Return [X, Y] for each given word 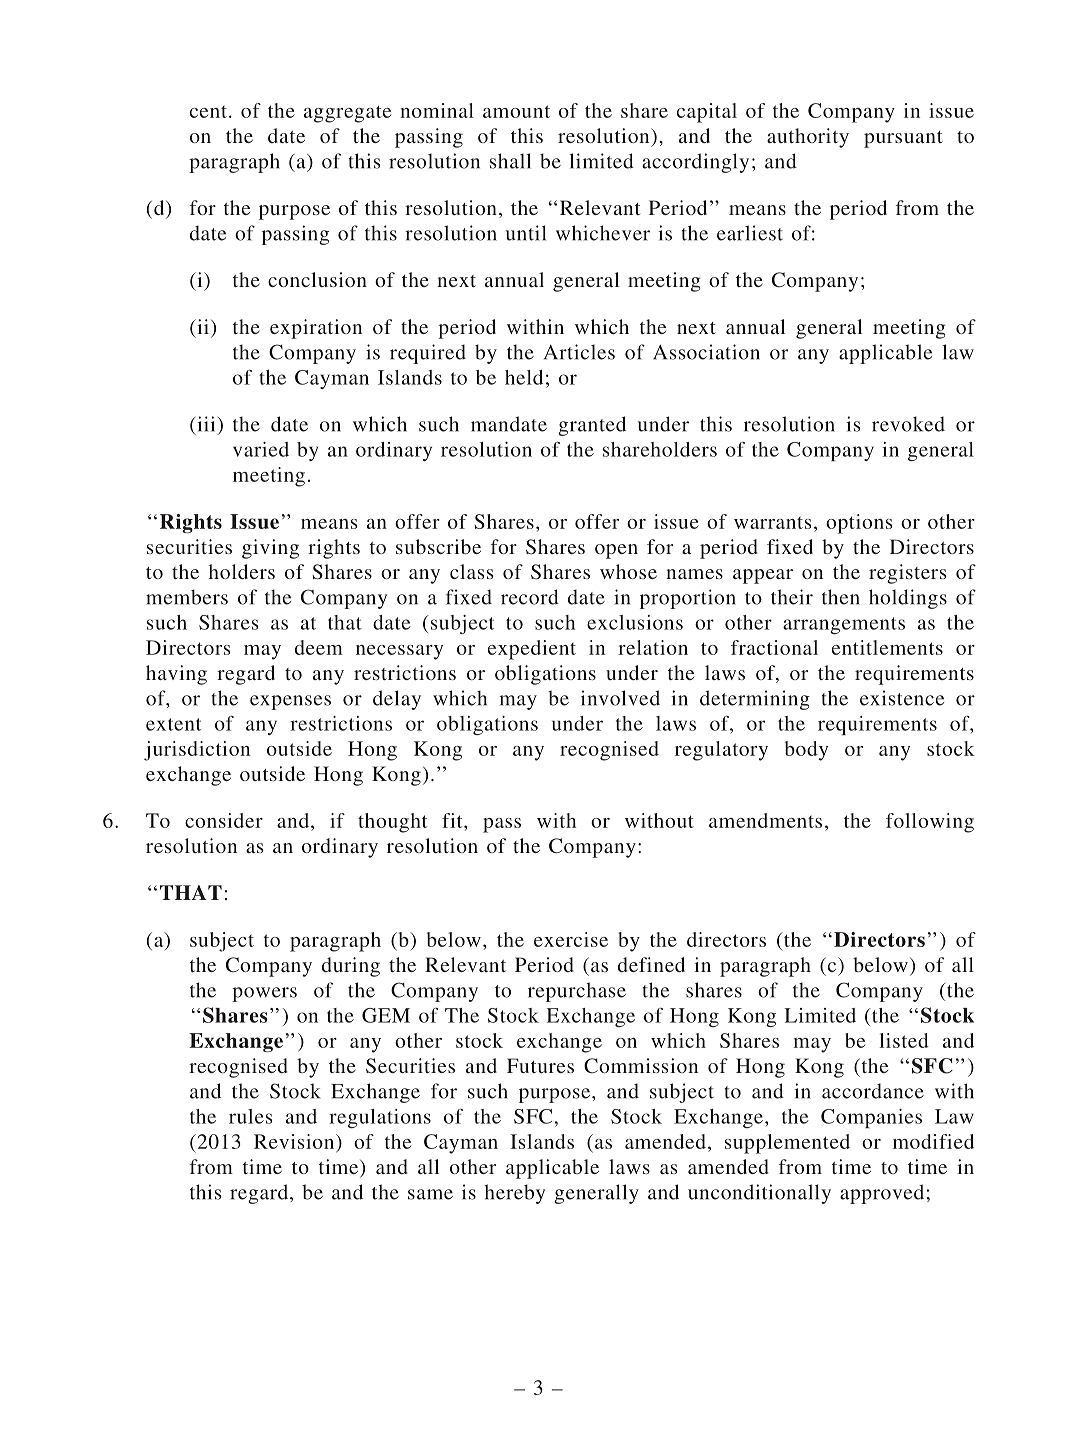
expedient [532, 650]
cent [208, 112]
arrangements [844, 625]
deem [319, 647]
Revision [295, 1141]
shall [510, 161]
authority [808, 138]
